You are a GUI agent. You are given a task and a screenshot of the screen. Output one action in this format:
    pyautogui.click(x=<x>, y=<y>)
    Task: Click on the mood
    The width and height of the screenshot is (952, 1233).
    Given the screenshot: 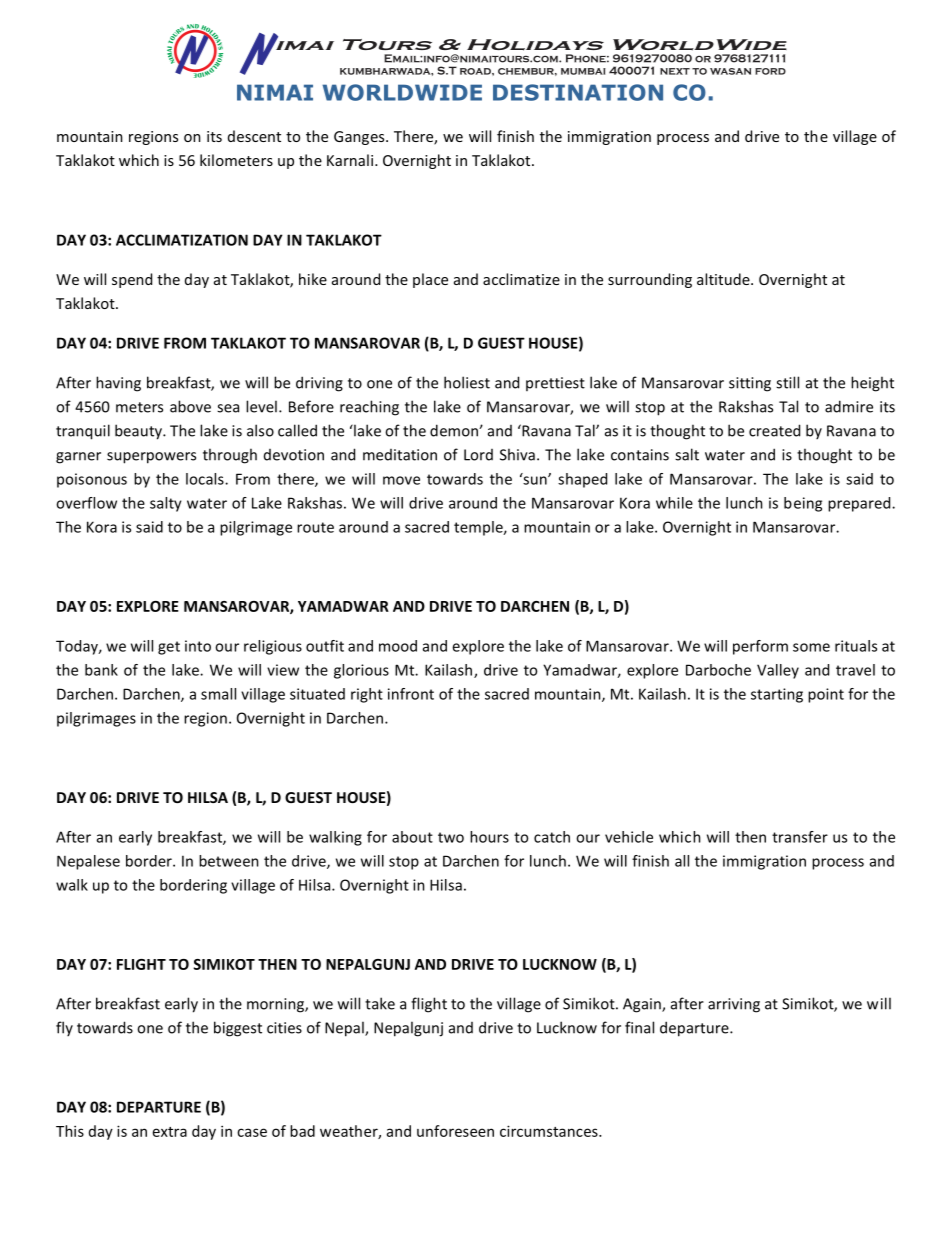 What is the action you would take?
    pyautogui.click(x=398, y=646)
